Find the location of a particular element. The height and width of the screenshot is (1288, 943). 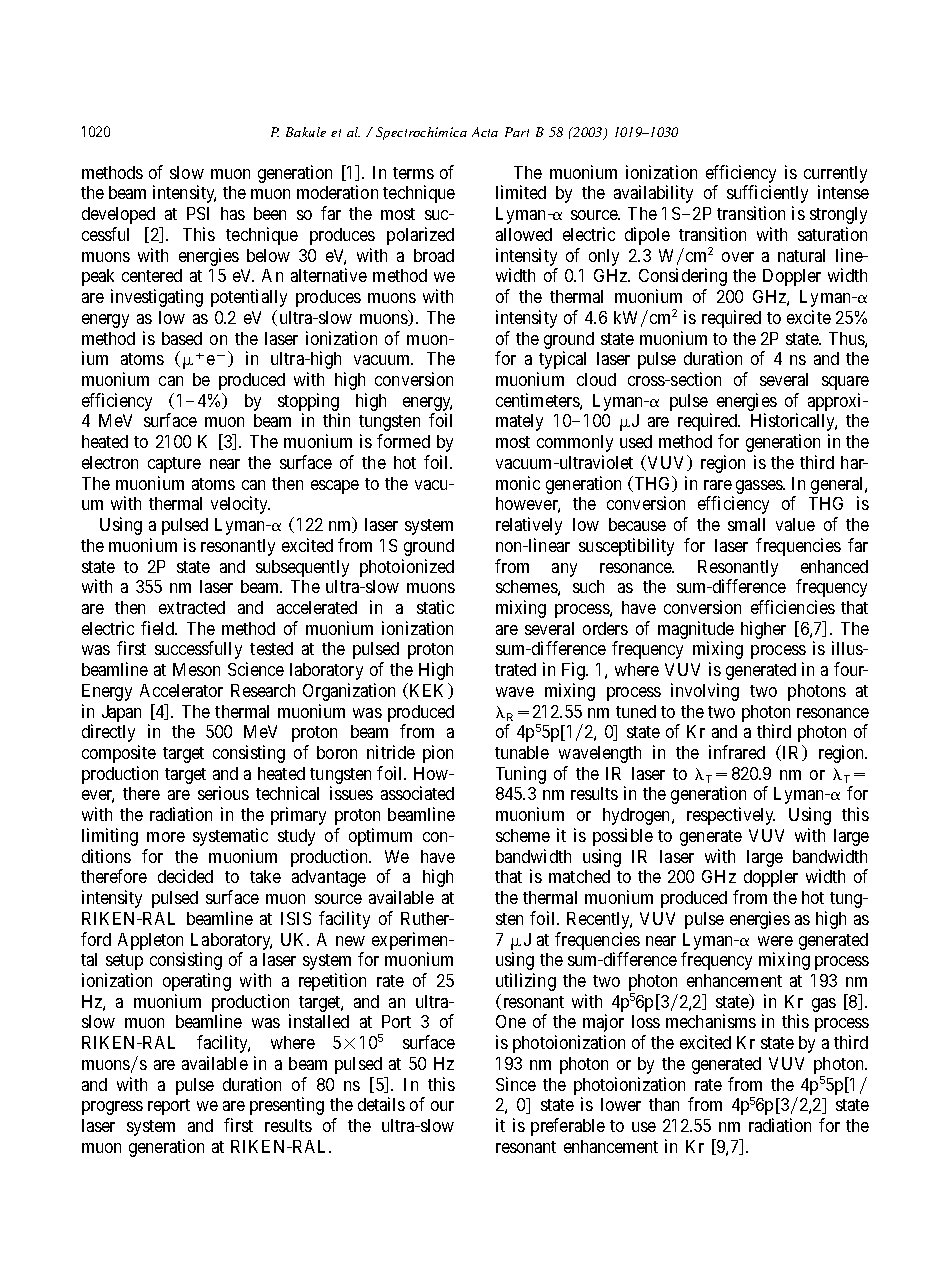

small is located at coordinates (746, 524).
